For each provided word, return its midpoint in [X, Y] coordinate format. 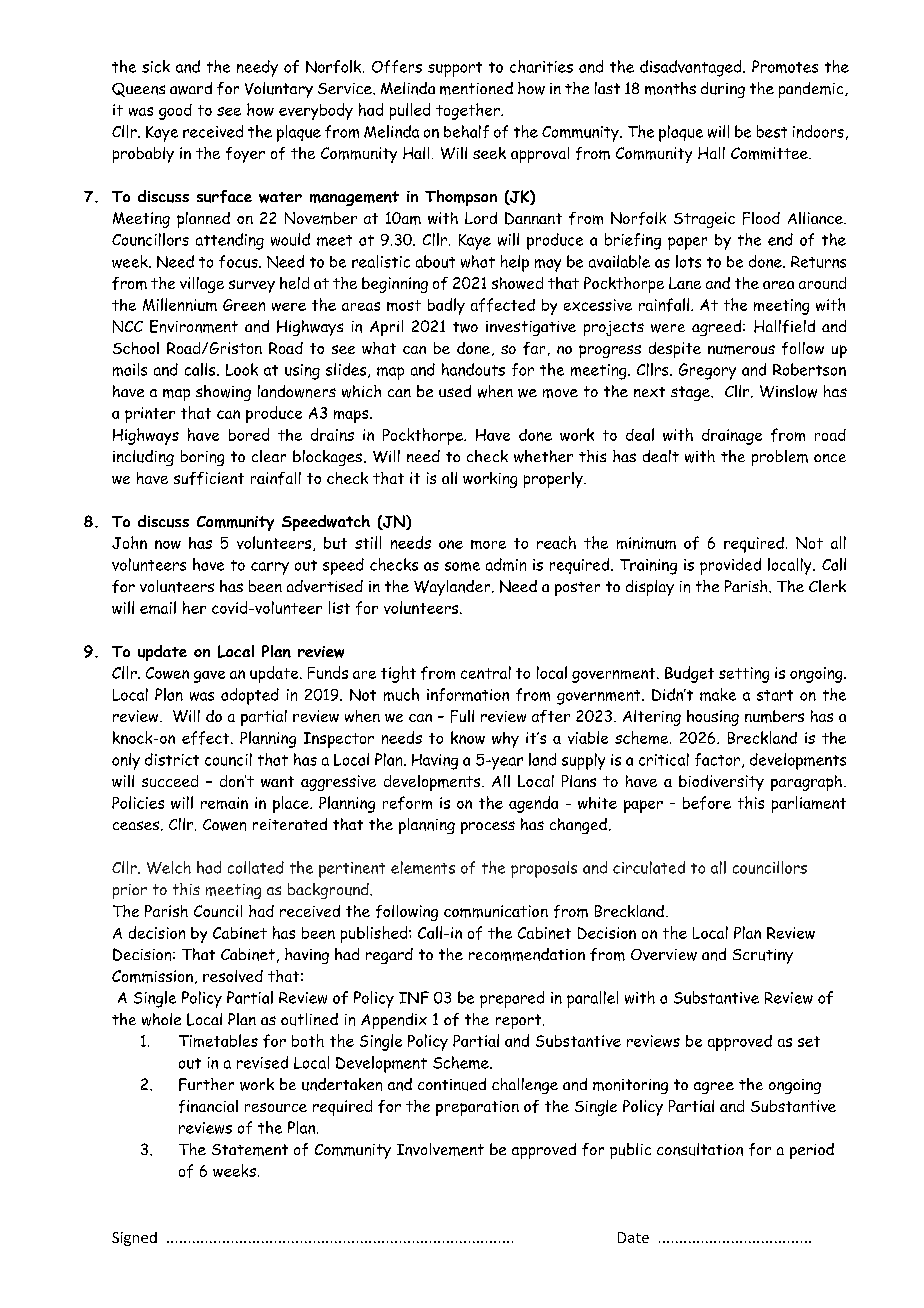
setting [744, 675]
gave [209, 677]
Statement [250, 1150]
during [723, 90]
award [191, 88]
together [469, 111]
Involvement [440, 1149]
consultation [700, 1149]
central [486, 672]
